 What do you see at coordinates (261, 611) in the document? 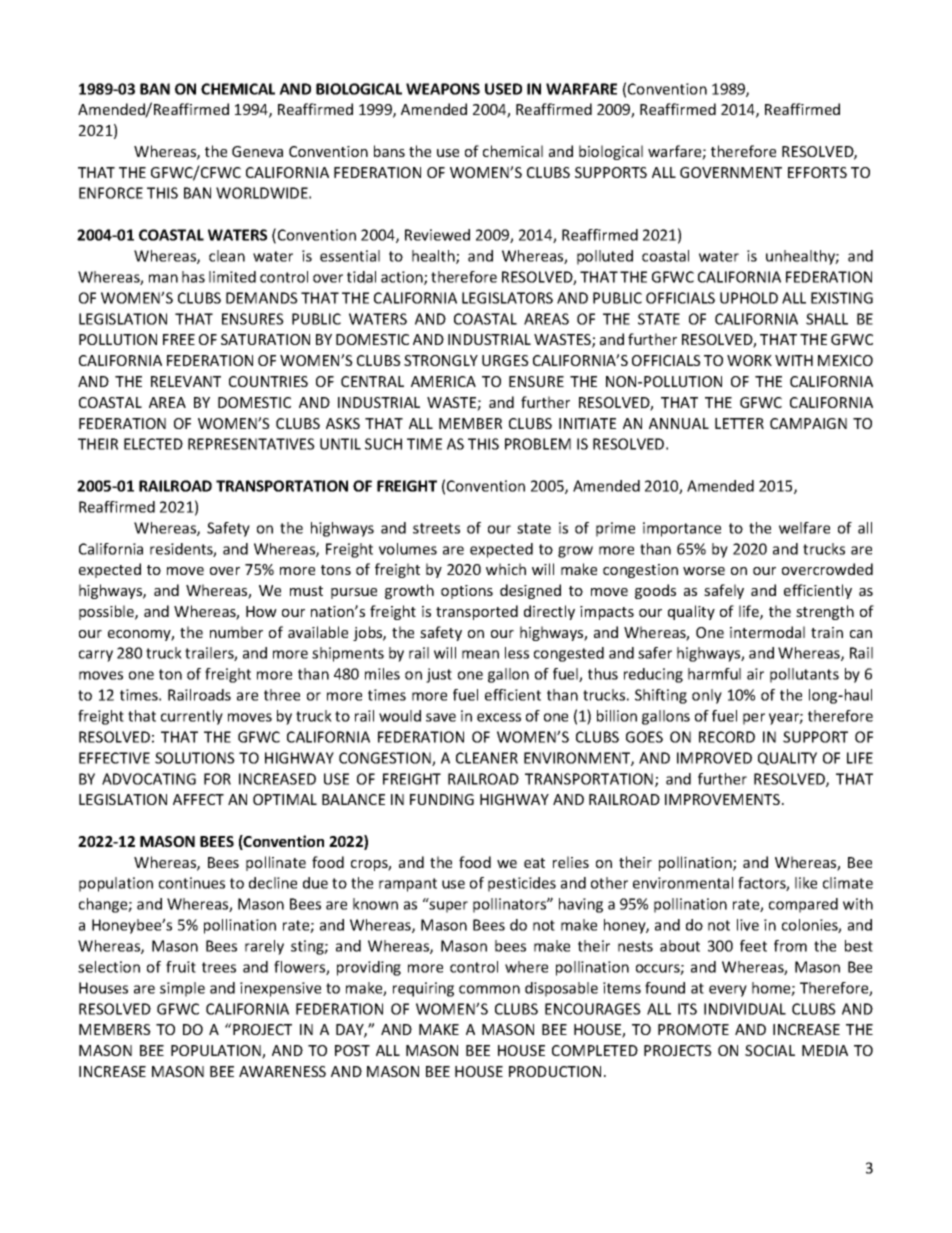
I see `How` at bounding box center [261, 611].
